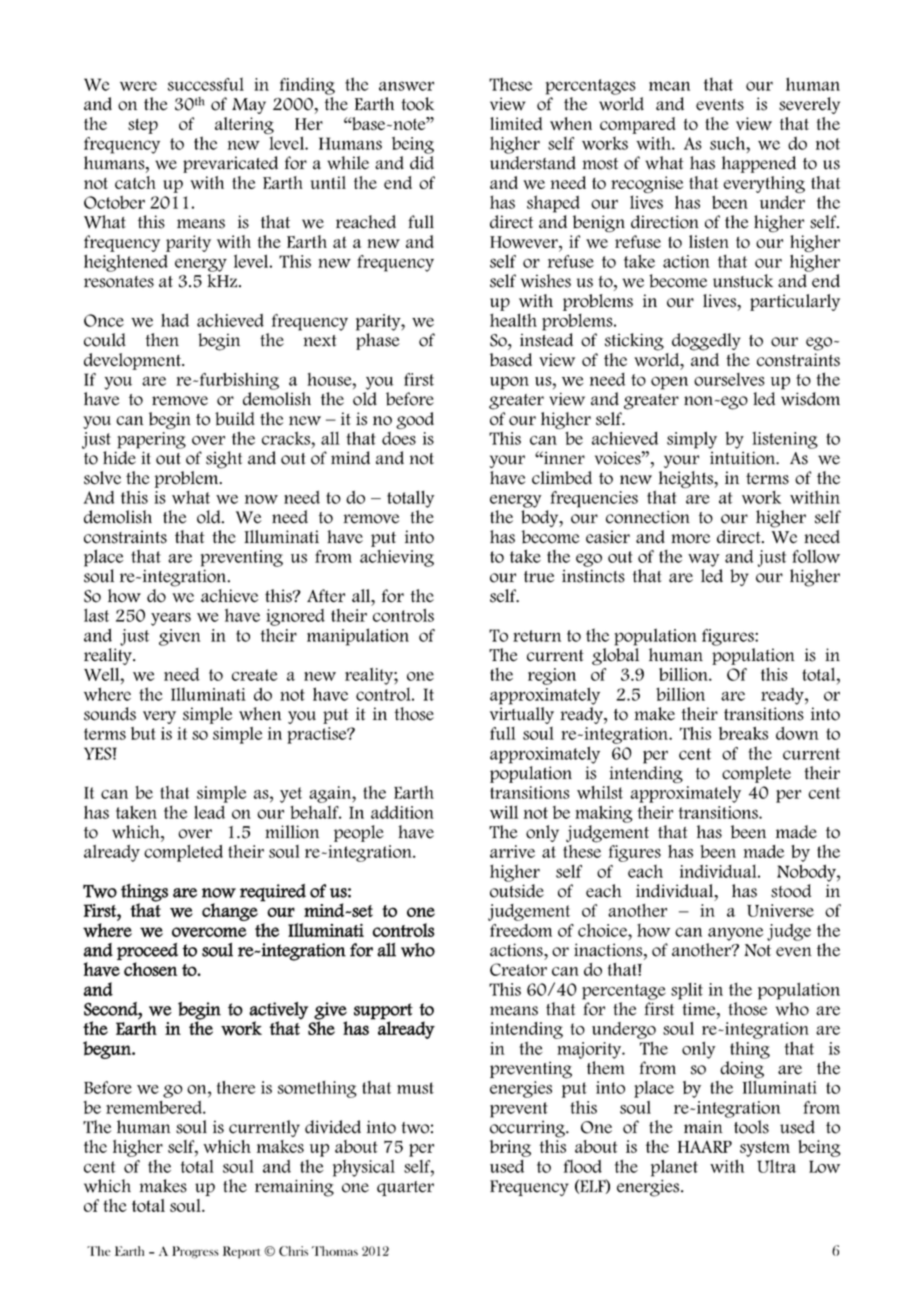 The image size is (924, 1307). What do you see at coordinates (171, 619) in the screenshot?
I see `years` at bounding box center [171, 619].
